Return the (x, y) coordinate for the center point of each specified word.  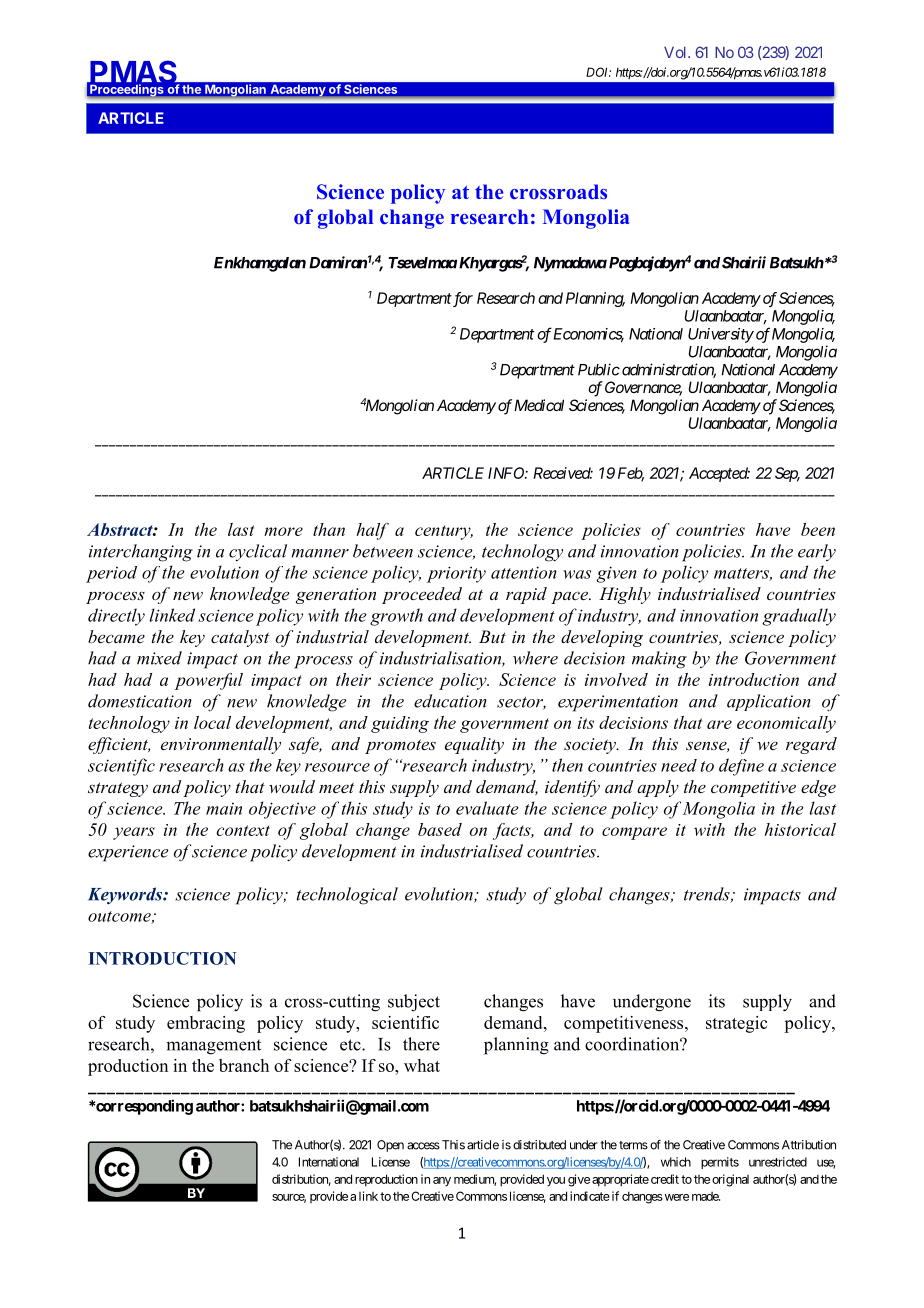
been (818, 529)
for (462, 299)
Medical (539, 405)
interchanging (141, 553)
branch (244, 1065)
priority (456, 574)
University (721, 335)
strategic (736, 1024)
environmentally (221, 745)
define (741, 767)
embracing (206, 1024)
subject (414, 1003)
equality (474, 745)
